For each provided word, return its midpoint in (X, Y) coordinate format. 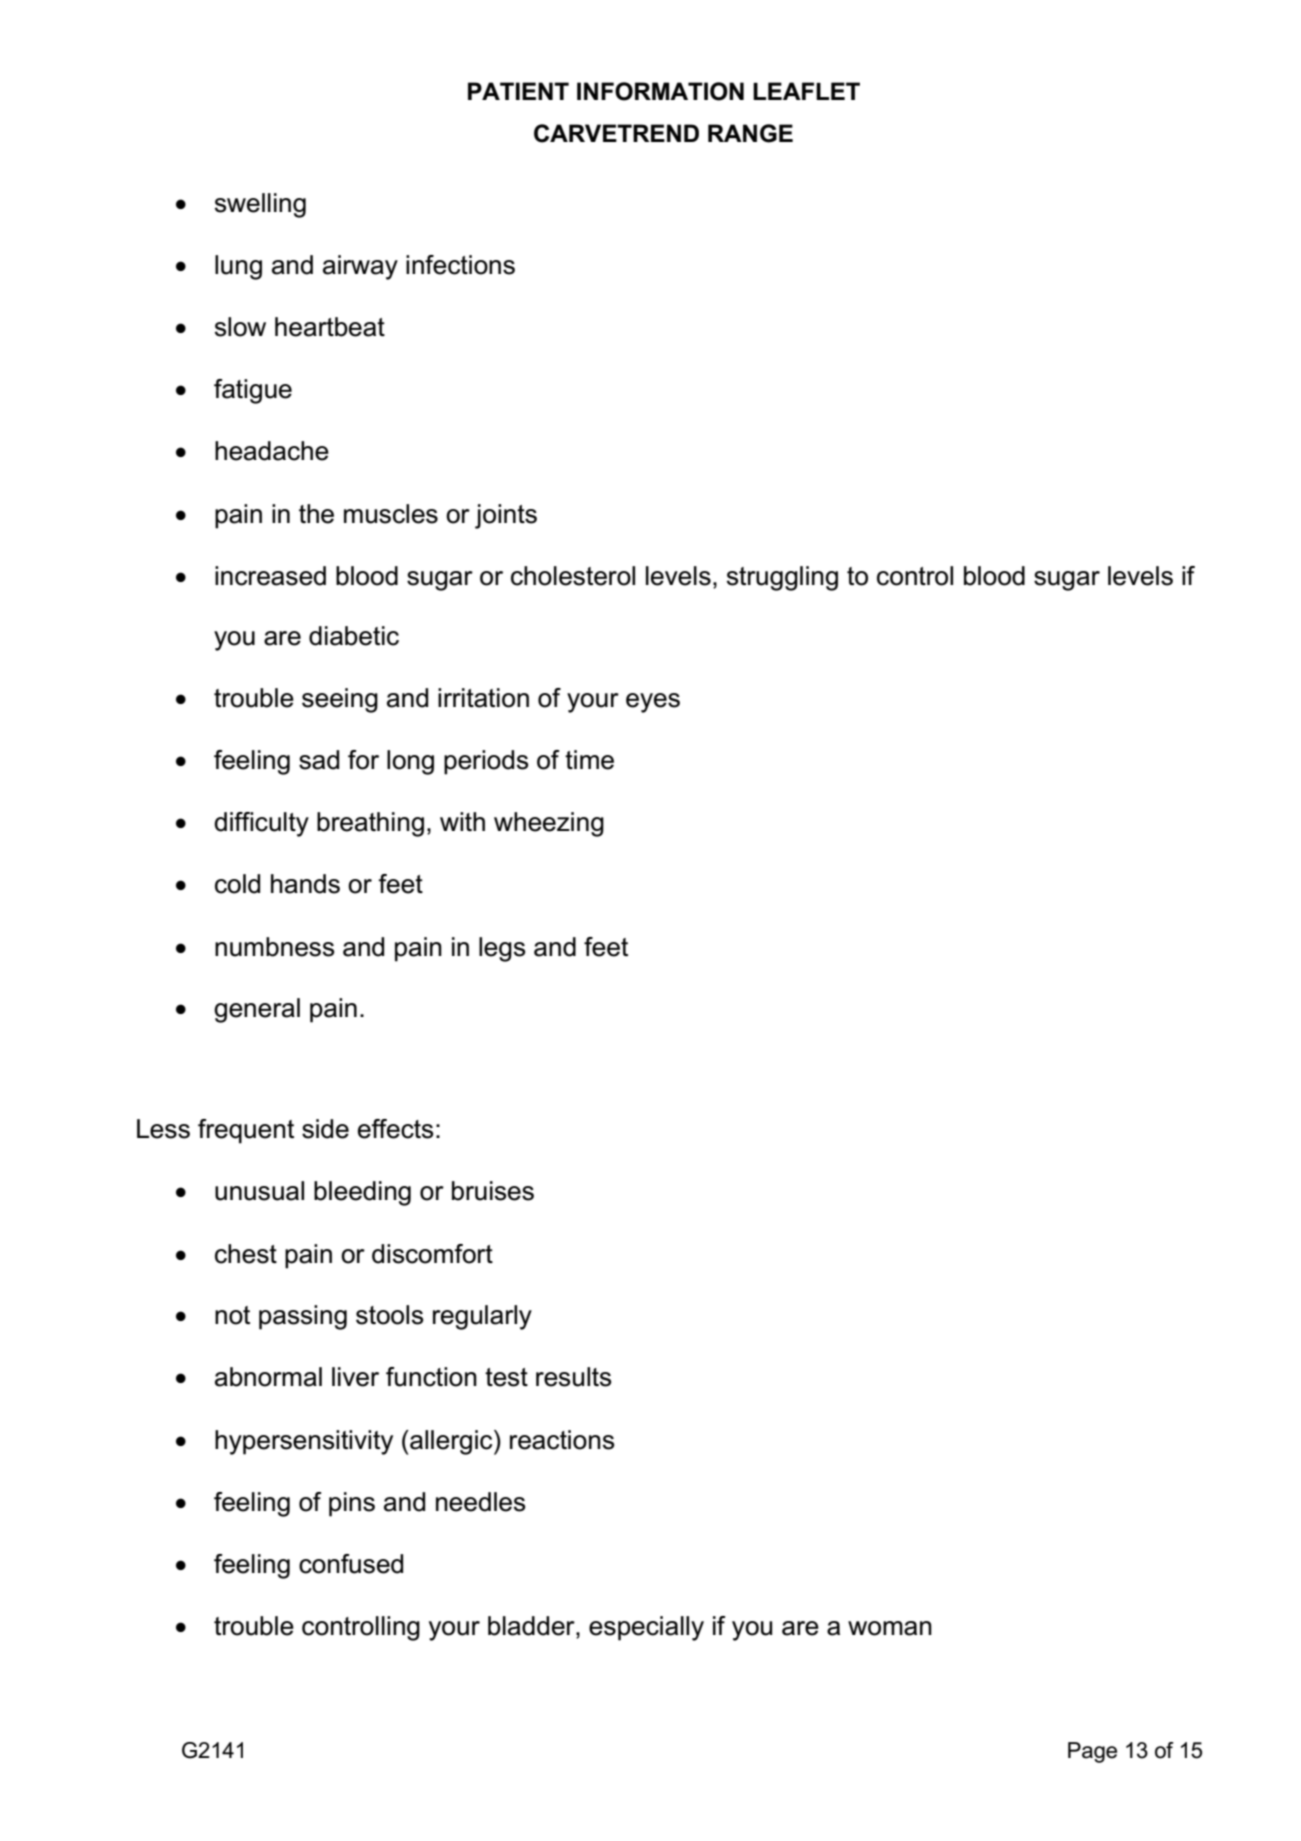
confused (351, 1564)
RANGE (750, 133)
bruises (493, 1191)
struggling (782, 578)
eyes (653, 703)
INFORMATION (660, 91)
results (573, 1377)
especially (646, 1628)
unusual (259, 1191)
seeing (340, 700)
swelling (260, 205)
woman (890, 1628)
